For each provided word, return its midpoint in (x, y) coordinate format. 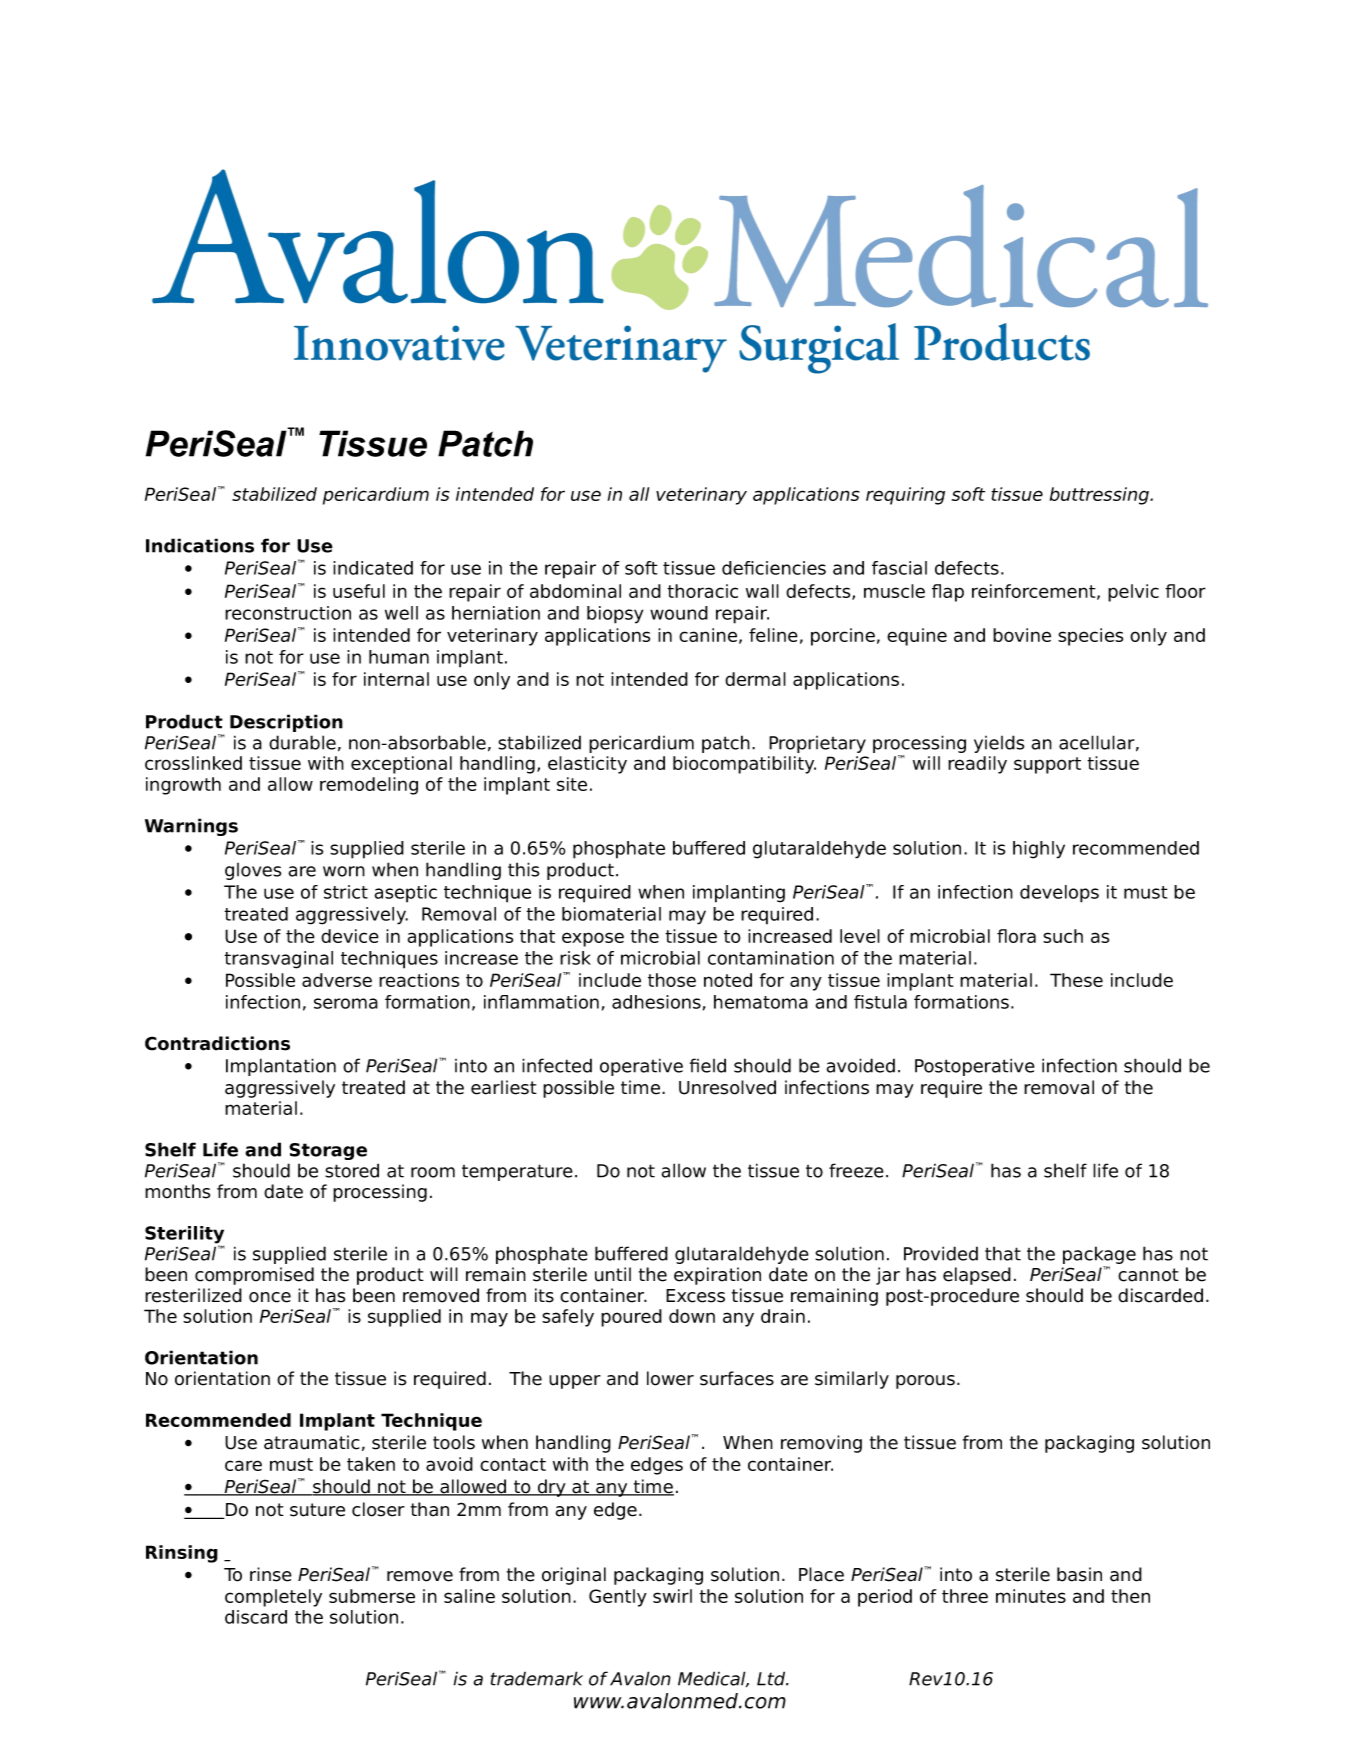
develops (1059, 894)
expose (593, 939)
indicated (373, 568)
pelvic (1133, 593)
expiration (717, 1276)
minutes (1031, 1596)
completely (273, 1598)
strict (346, 892)
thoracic (702, 591)
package (1099, 1256)
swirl (672, 1596)
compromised (254, 1276)
